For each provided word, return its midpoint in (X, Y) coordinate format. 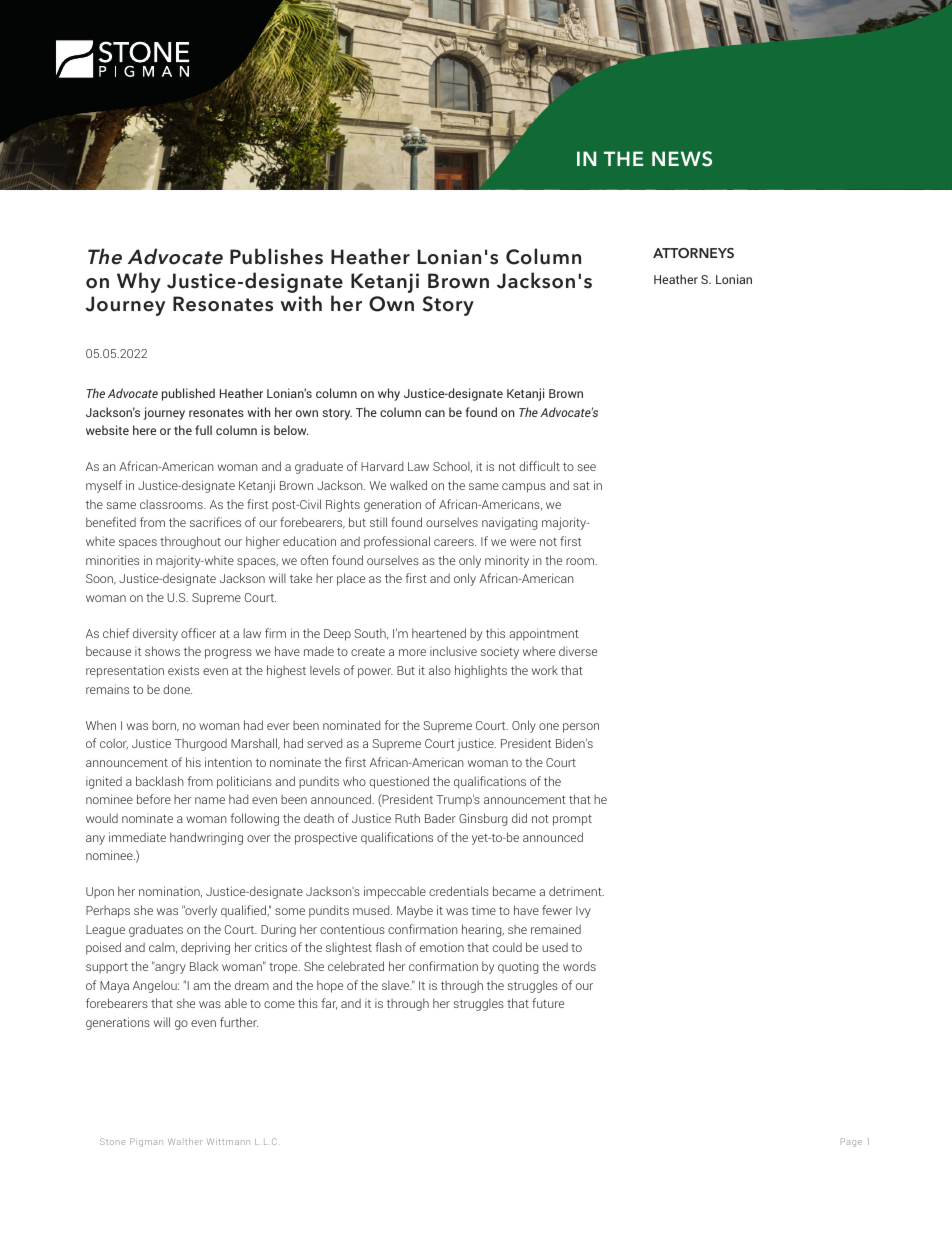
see (587, 467)
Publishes (276, 256)
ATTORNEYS (693, 253)
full (203, 430)
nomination (170, 891)
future (548, 1003)
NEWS (682, 159)
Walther (185, 1141)
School (452, 466)
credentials (459, 891)
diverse (578, 651)
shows (162, 651)
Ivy (583, 912)
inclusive (453, 651)
